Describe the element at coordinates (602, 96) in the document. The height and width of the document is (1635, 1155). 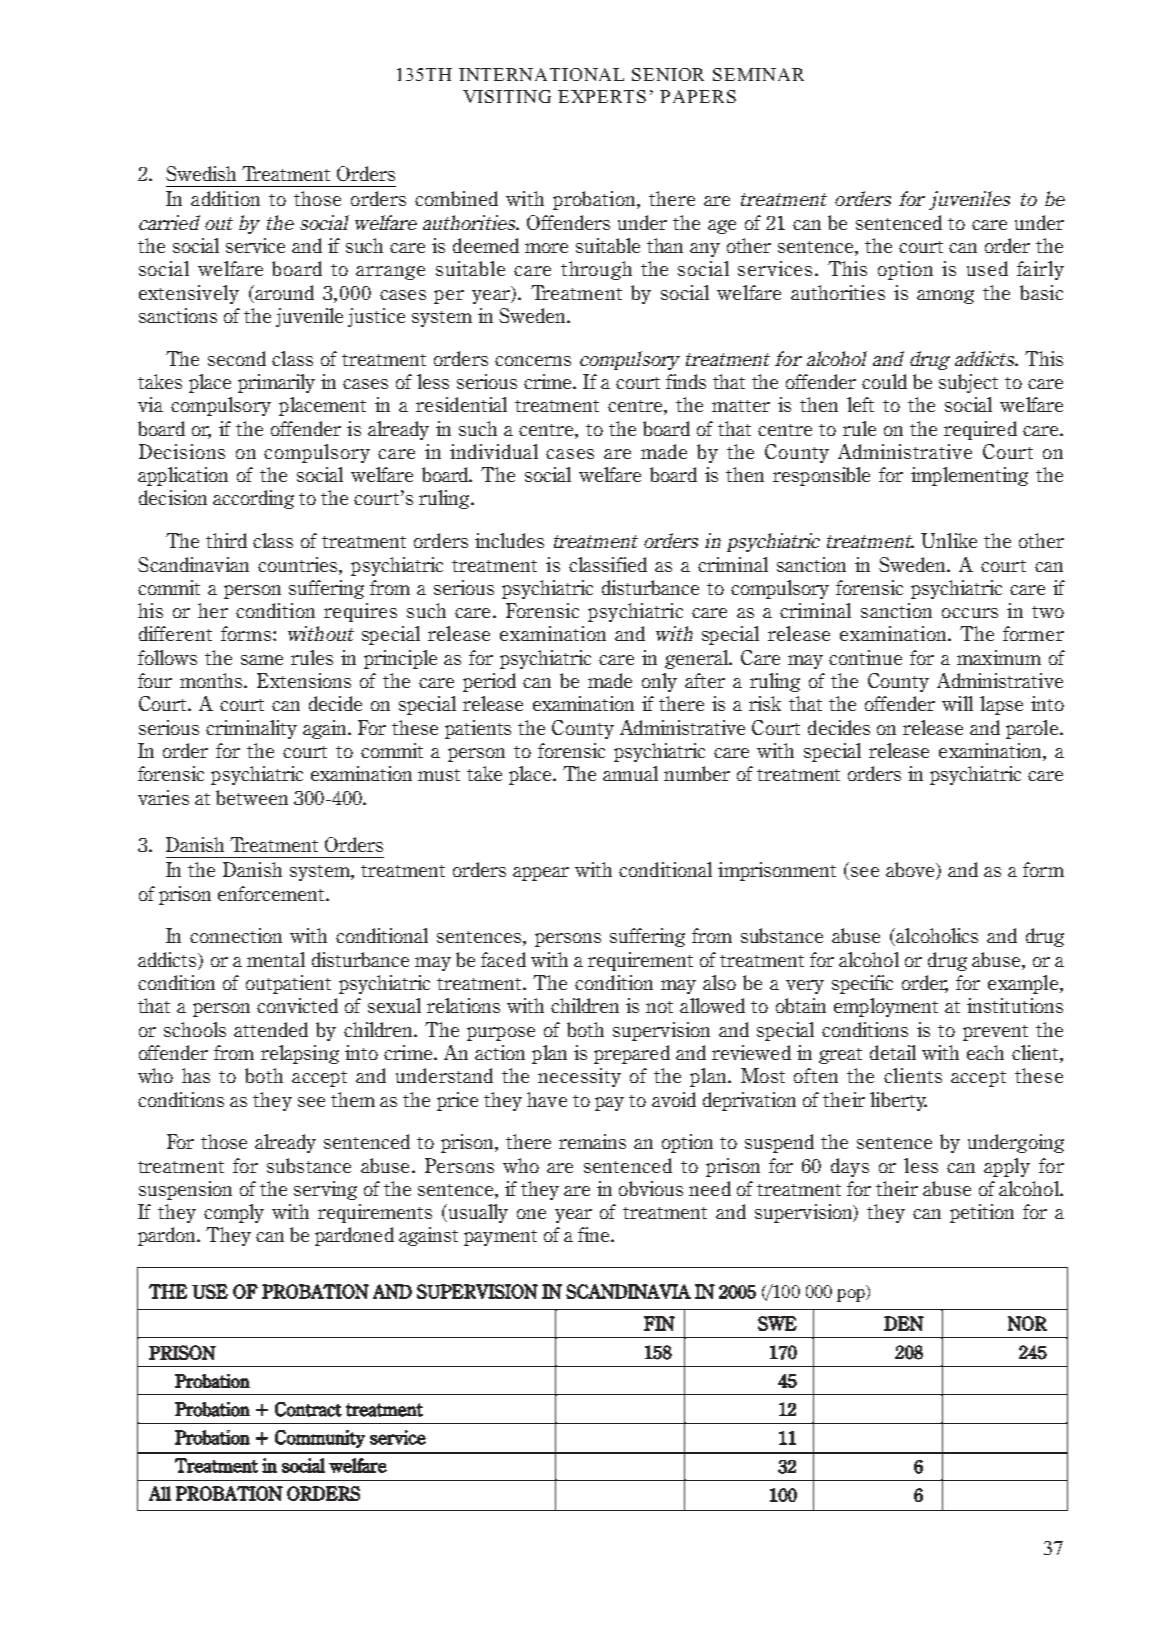
I see `EXPERTS` at that location.
